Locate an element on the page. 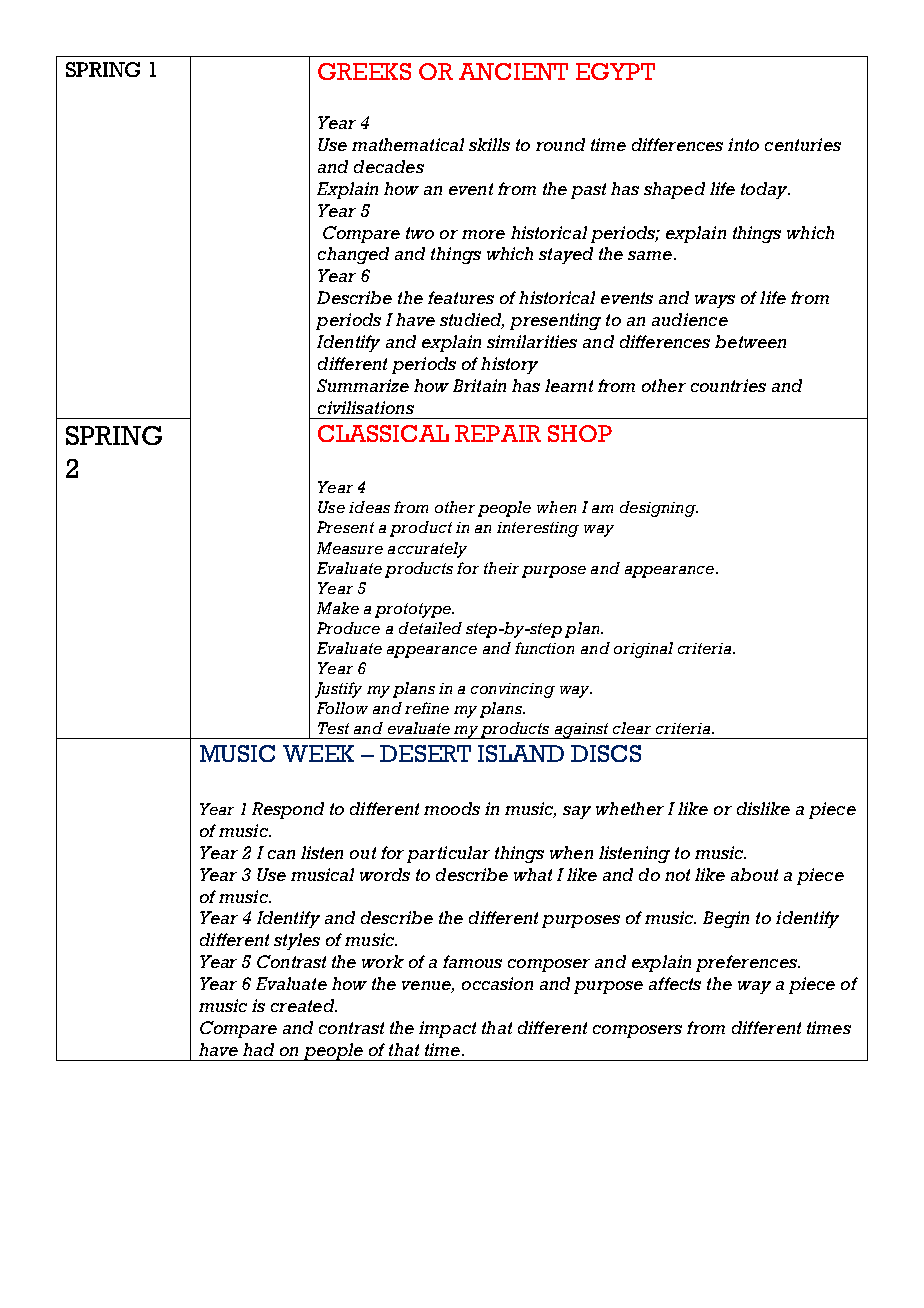 The height and width of the document is (1308, 924). created is located at coordinates (304, 1005).
